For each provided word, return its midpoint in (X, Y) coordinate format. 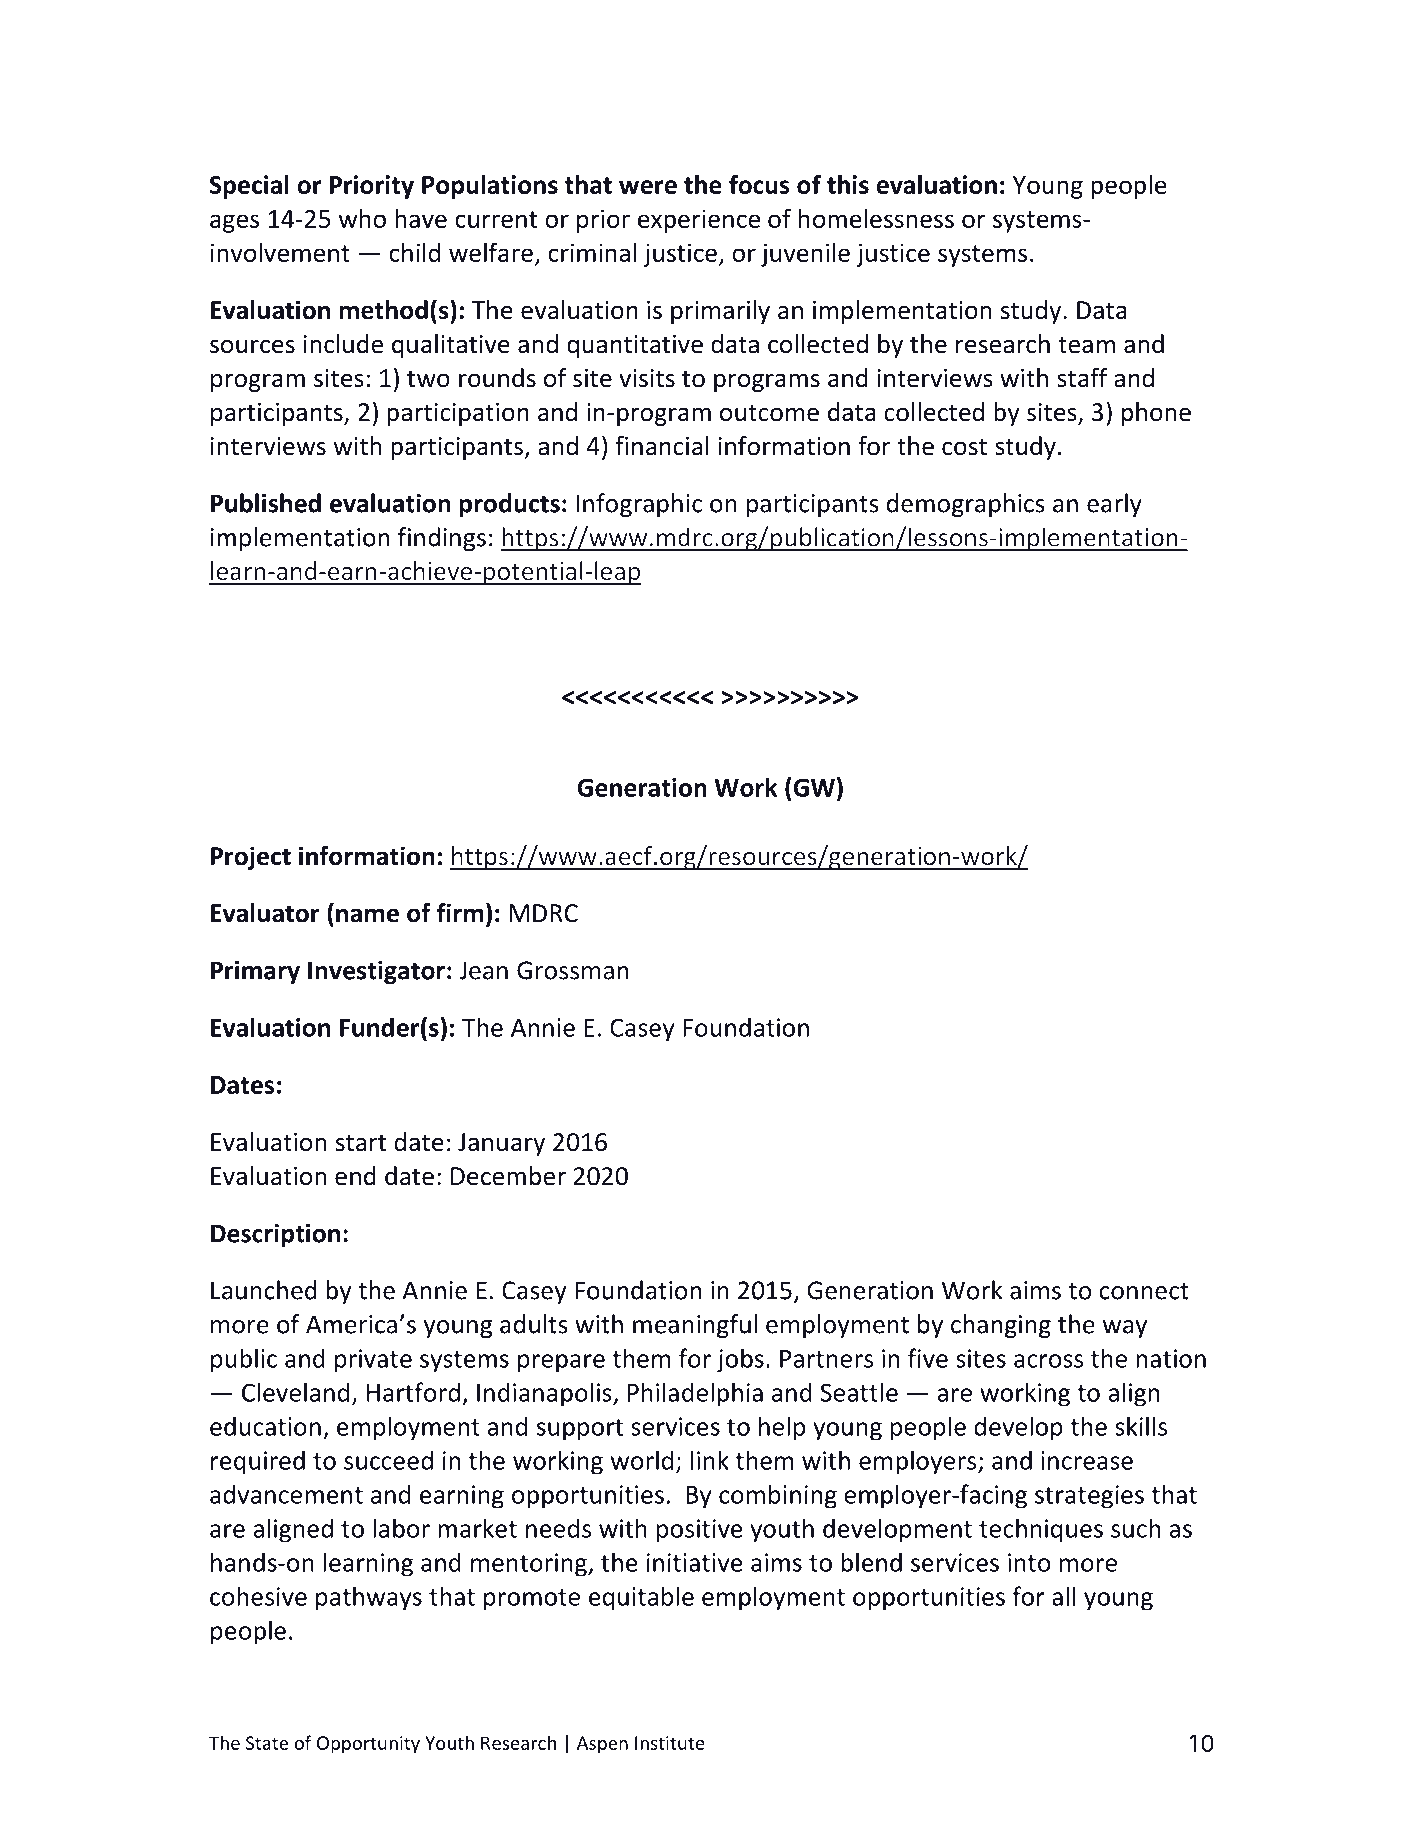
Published (266, 503)
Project (251, 858)
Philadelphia (695, 1394)
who (362, 218)
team (1086, 345)
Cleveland (295, 1392)
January (501, 1144)
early (1114, 505)
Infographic (639, 505)
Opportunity (368, 1745)
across (1048, 1361)
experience (699, 221)
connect (1144, 1291)
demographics (966, 505)
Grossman (572, 970)
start (361, 1143)
